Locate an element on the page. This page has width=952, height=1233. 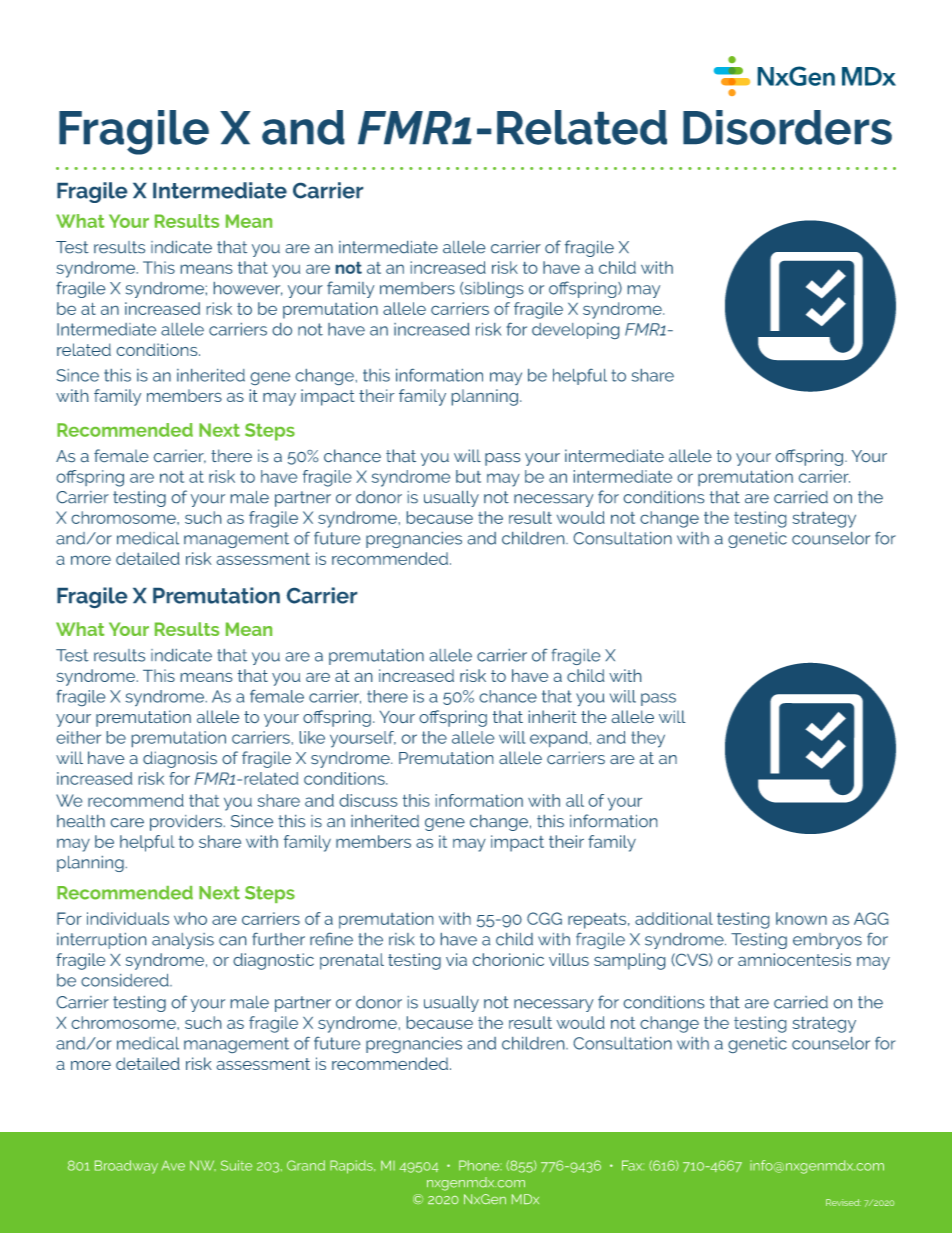
Disorders is located at coordinates (787, 127).
